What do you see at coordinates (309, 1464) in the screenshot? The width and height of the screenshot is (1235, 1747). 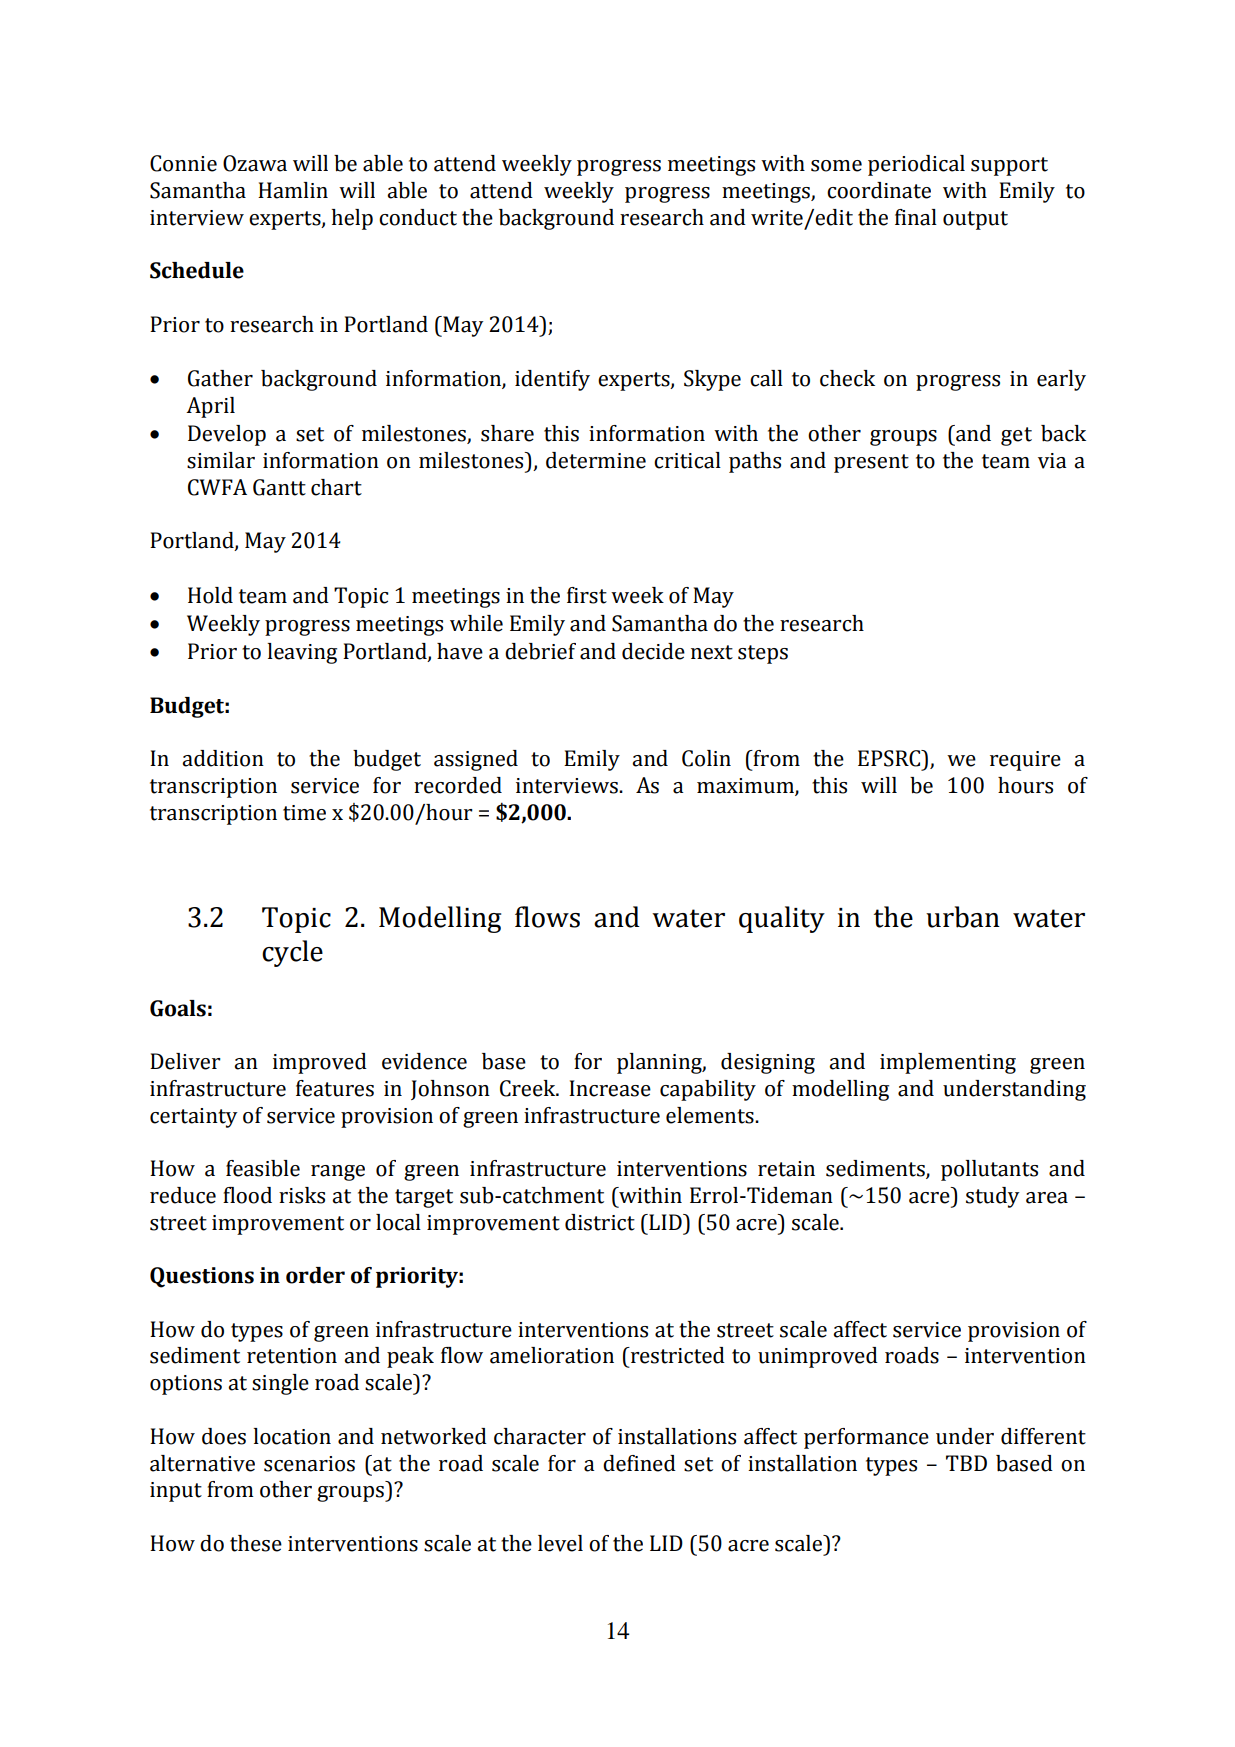 I see `scenarios` at bounding box center [309, 1464].
